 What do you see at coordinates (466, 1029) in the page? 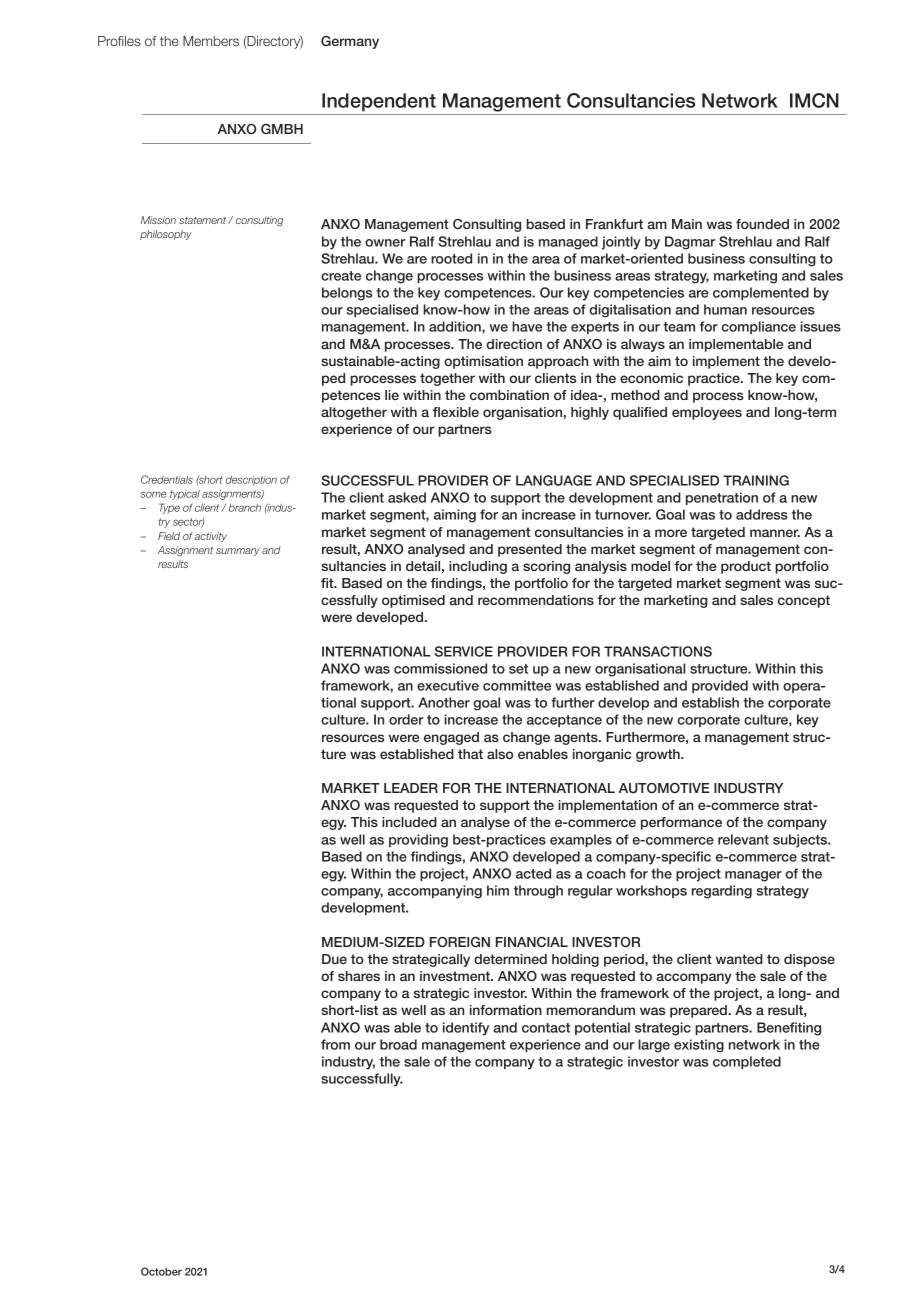
I see `identify` at bounding box center [466, 1029].
